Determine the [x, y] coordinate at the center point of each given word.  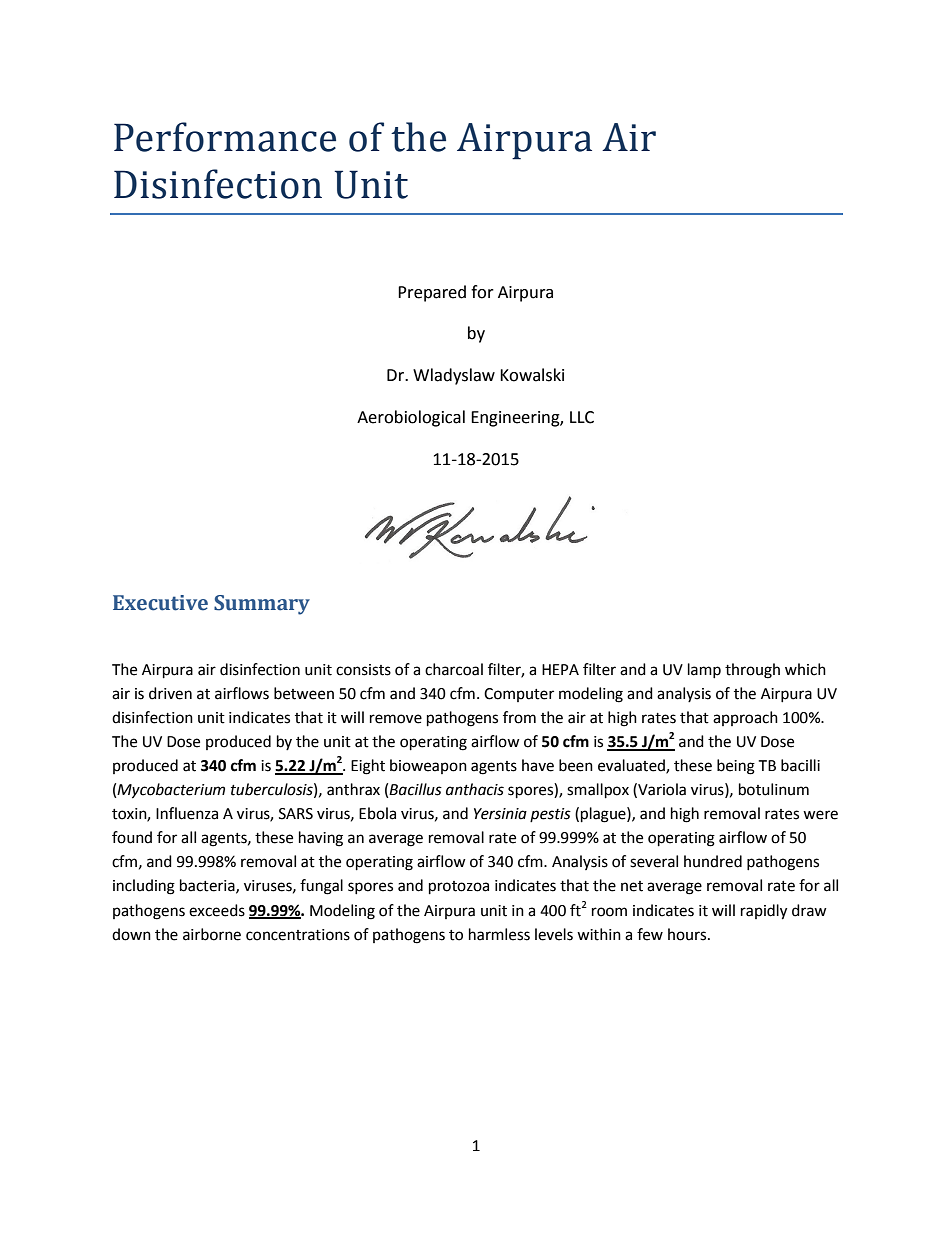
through [752, 671]
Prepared [432, 293]
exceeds [217, 910]
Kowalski [532, 375]
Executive [160, 603]
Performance [225, 137]
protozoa [459, 888]
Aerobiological [411, 418]
